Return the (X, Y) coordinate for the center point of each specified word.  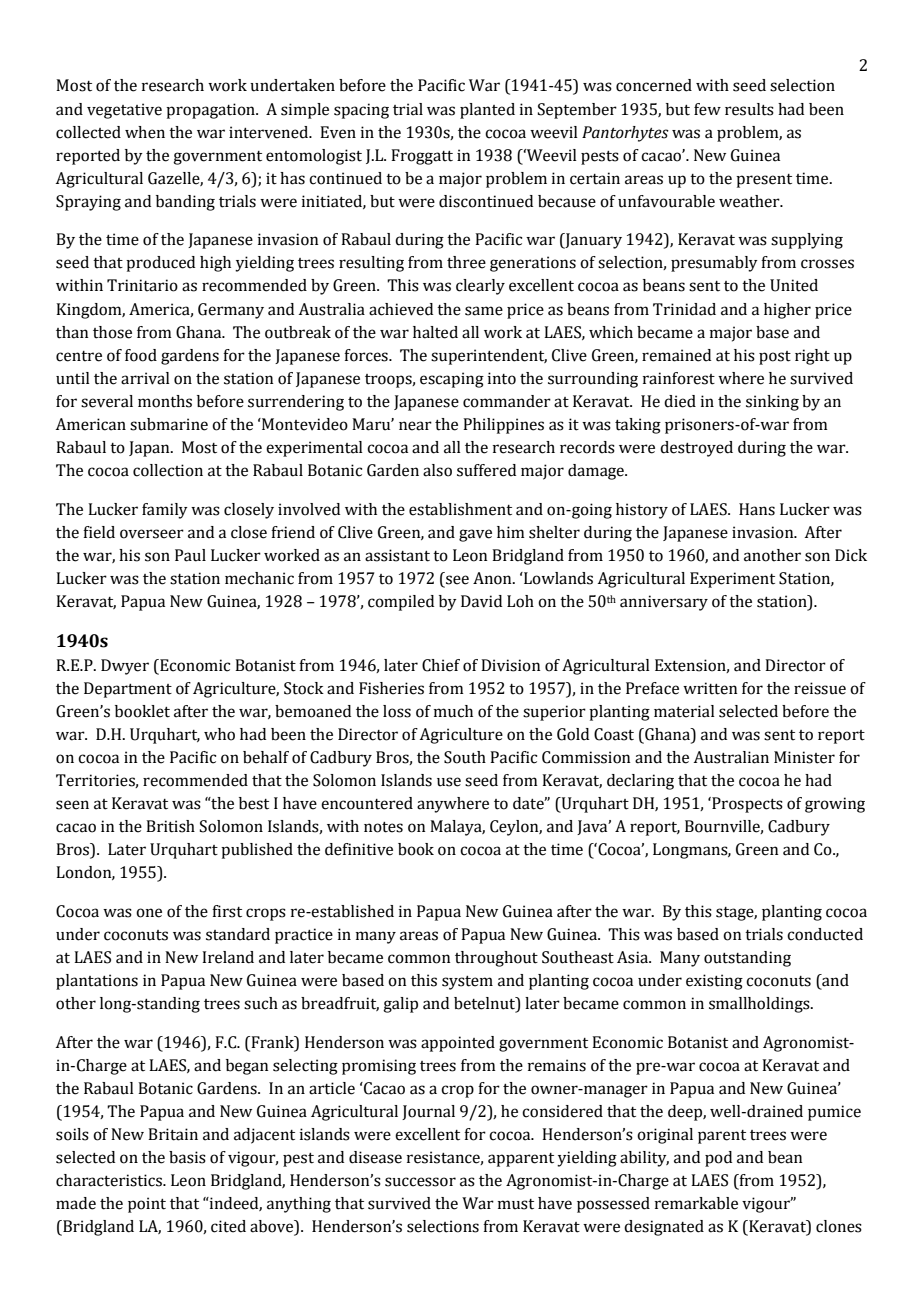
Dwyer (125, 667)
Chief (441, 665)
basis (187, 1157)
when (145, 132)
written (710, 688)
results (749, 109)
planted (487, 111)
